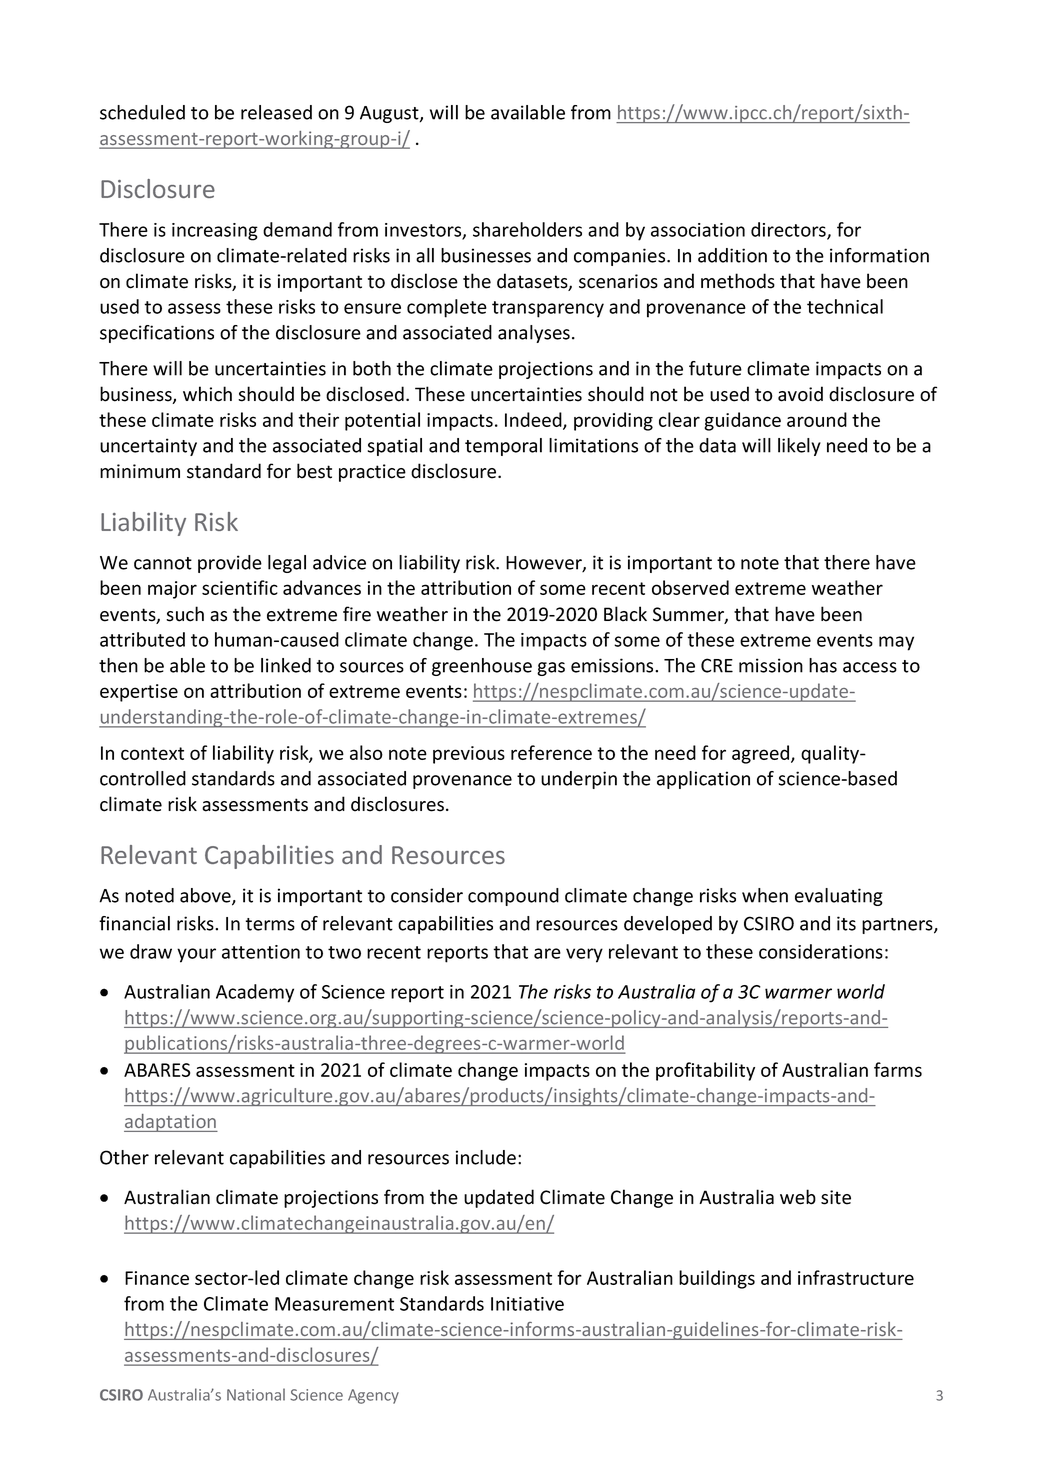 This screenshot has width=1043, height=1475. Describe the element at coordinates (276, 112) in the screenshot. I see `released` at that location.
